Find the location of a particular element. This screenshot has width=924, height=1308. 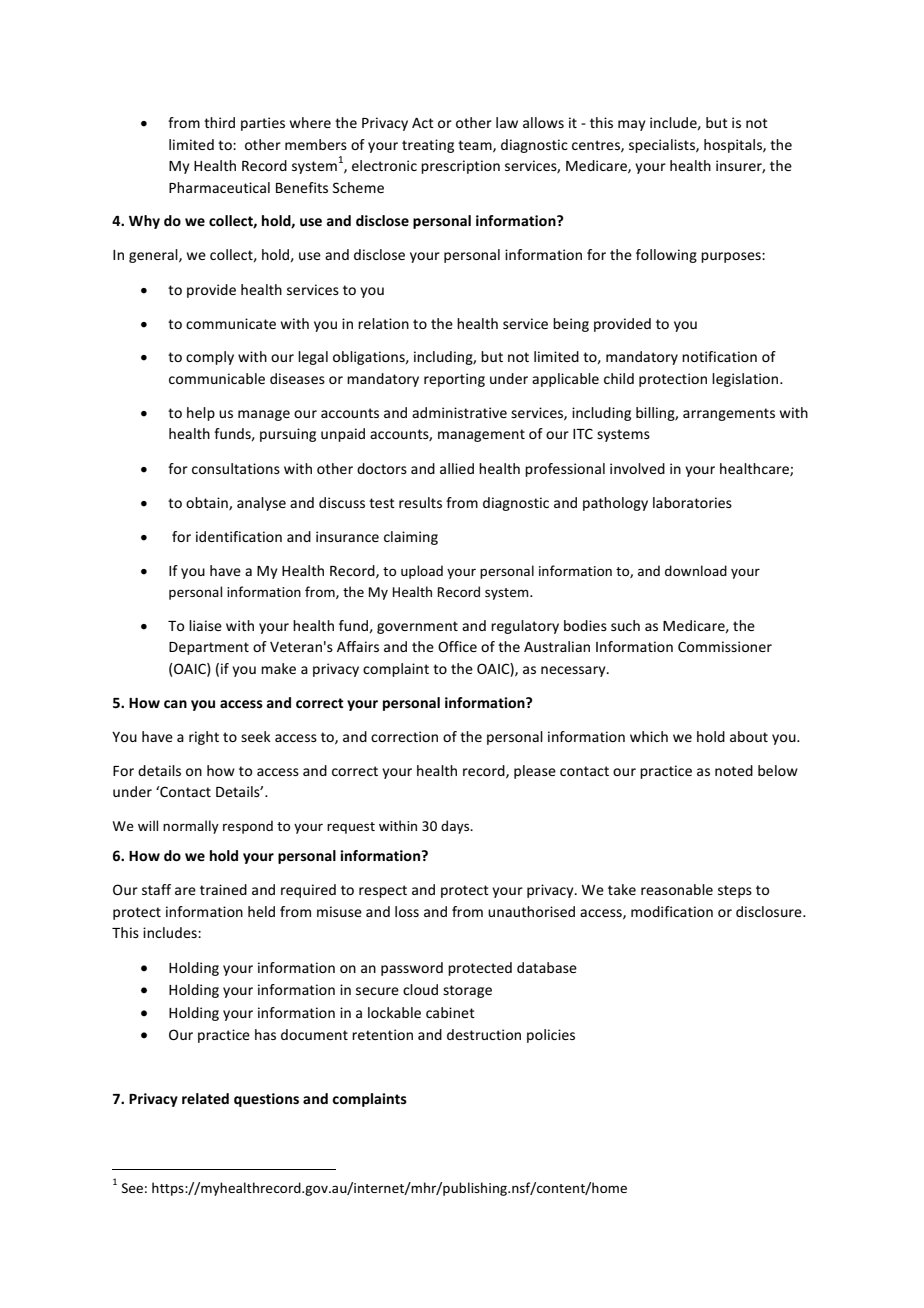

team is located at coordinates (476, 146).
